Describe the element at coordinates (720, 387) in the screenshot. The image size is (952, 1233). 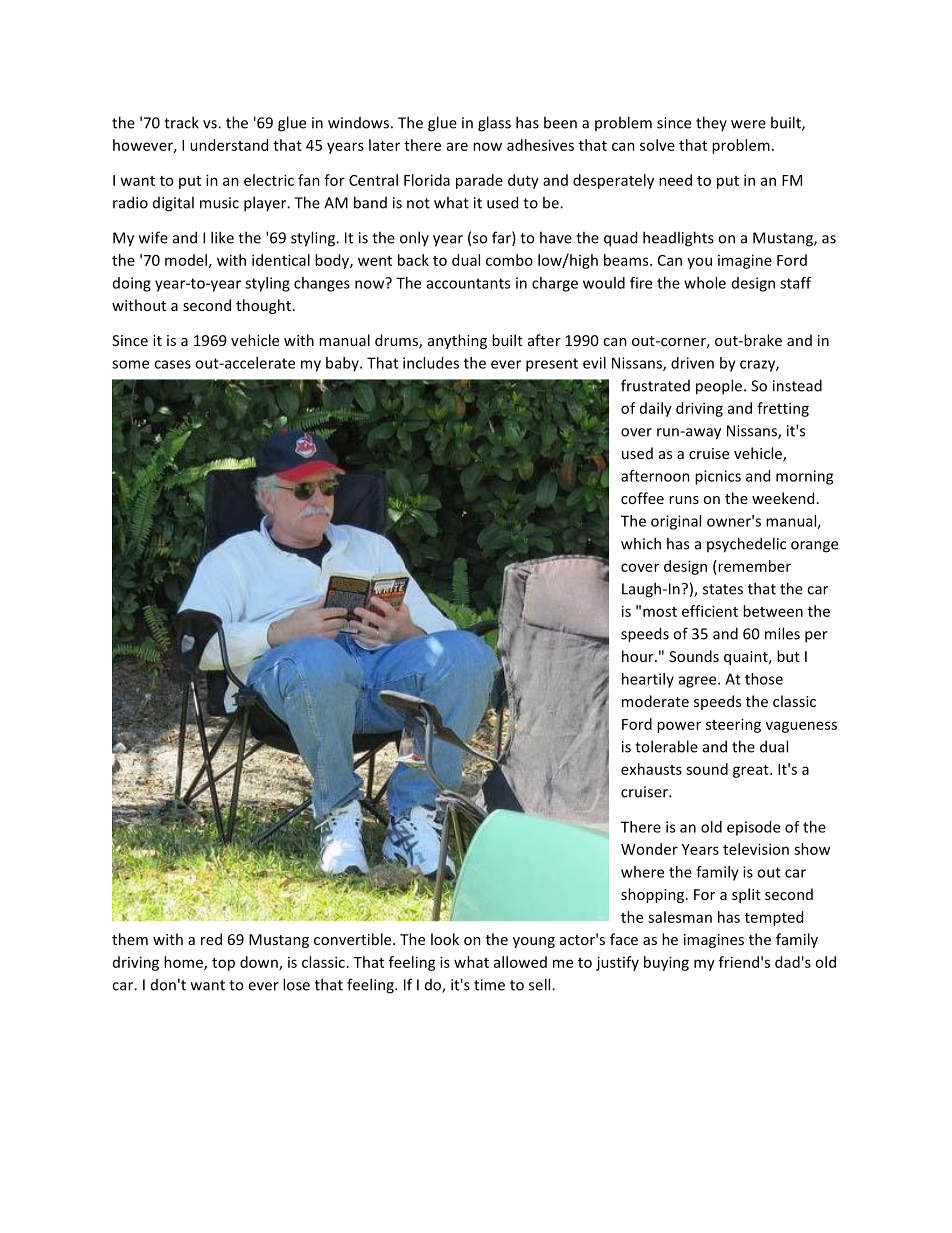
I see `people` at that location.
